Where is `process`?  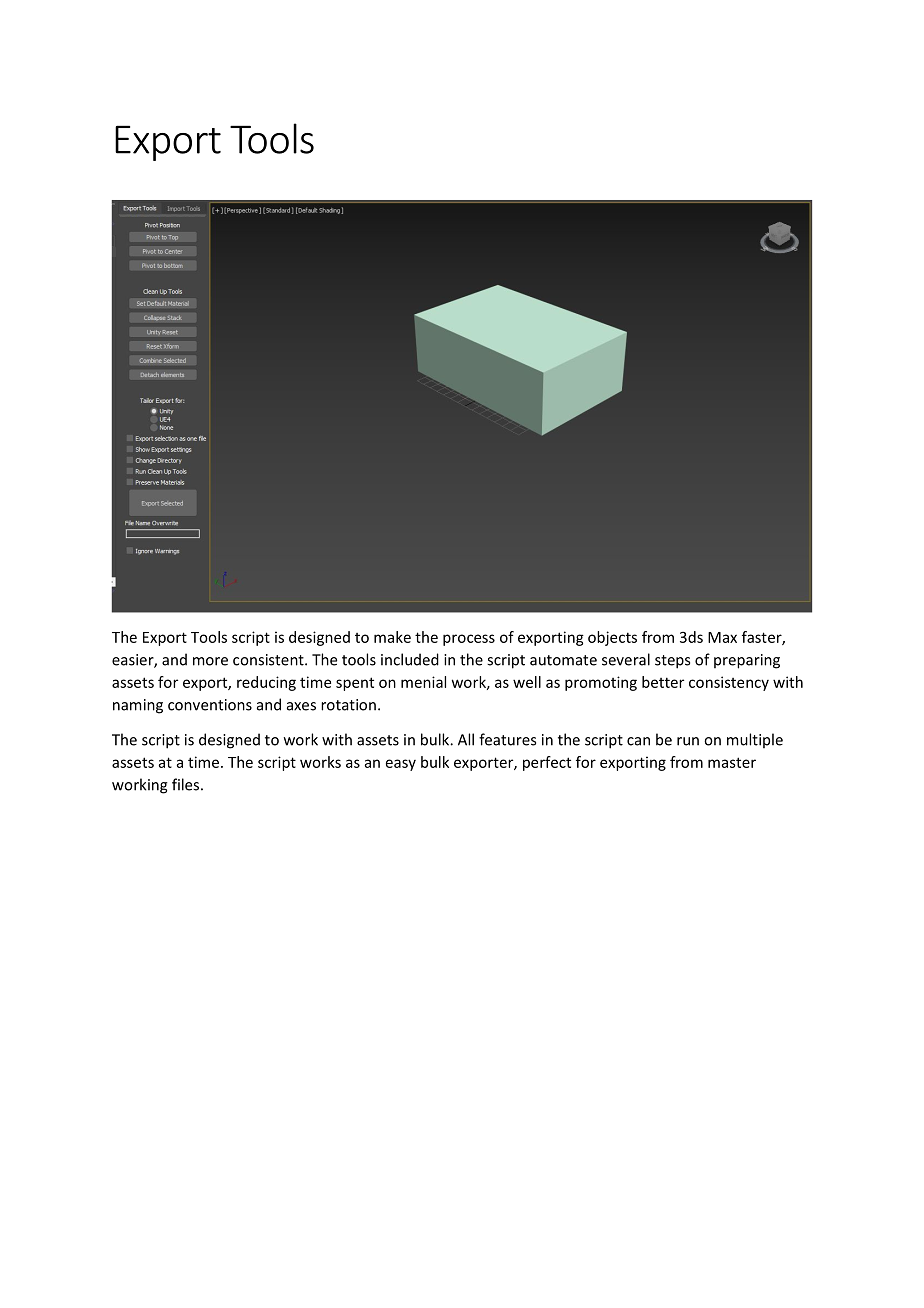
process is located at coordinates (469, 640).
